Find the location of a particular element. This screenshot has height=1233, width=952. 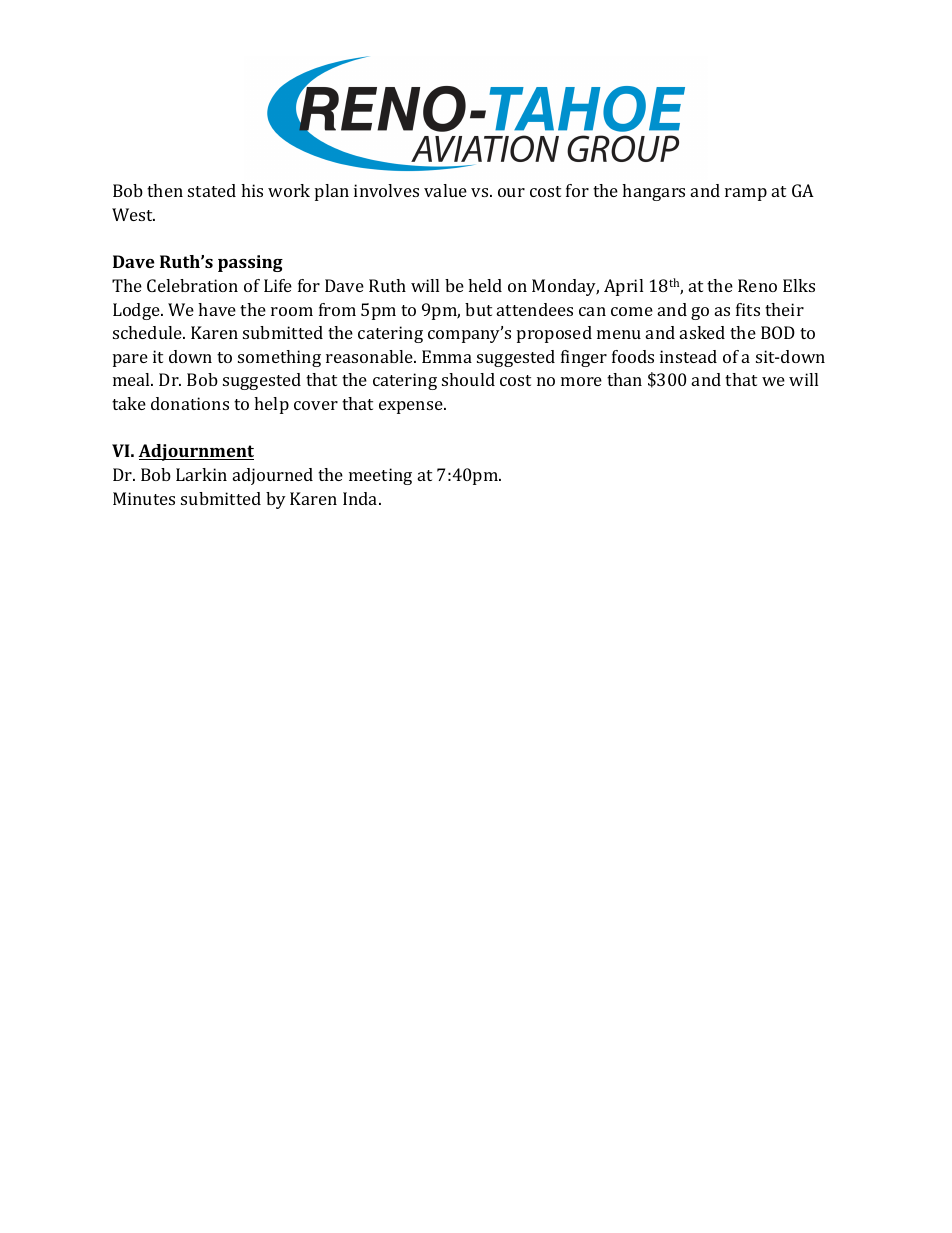

Larkin is located at coordinates (201, 474).
